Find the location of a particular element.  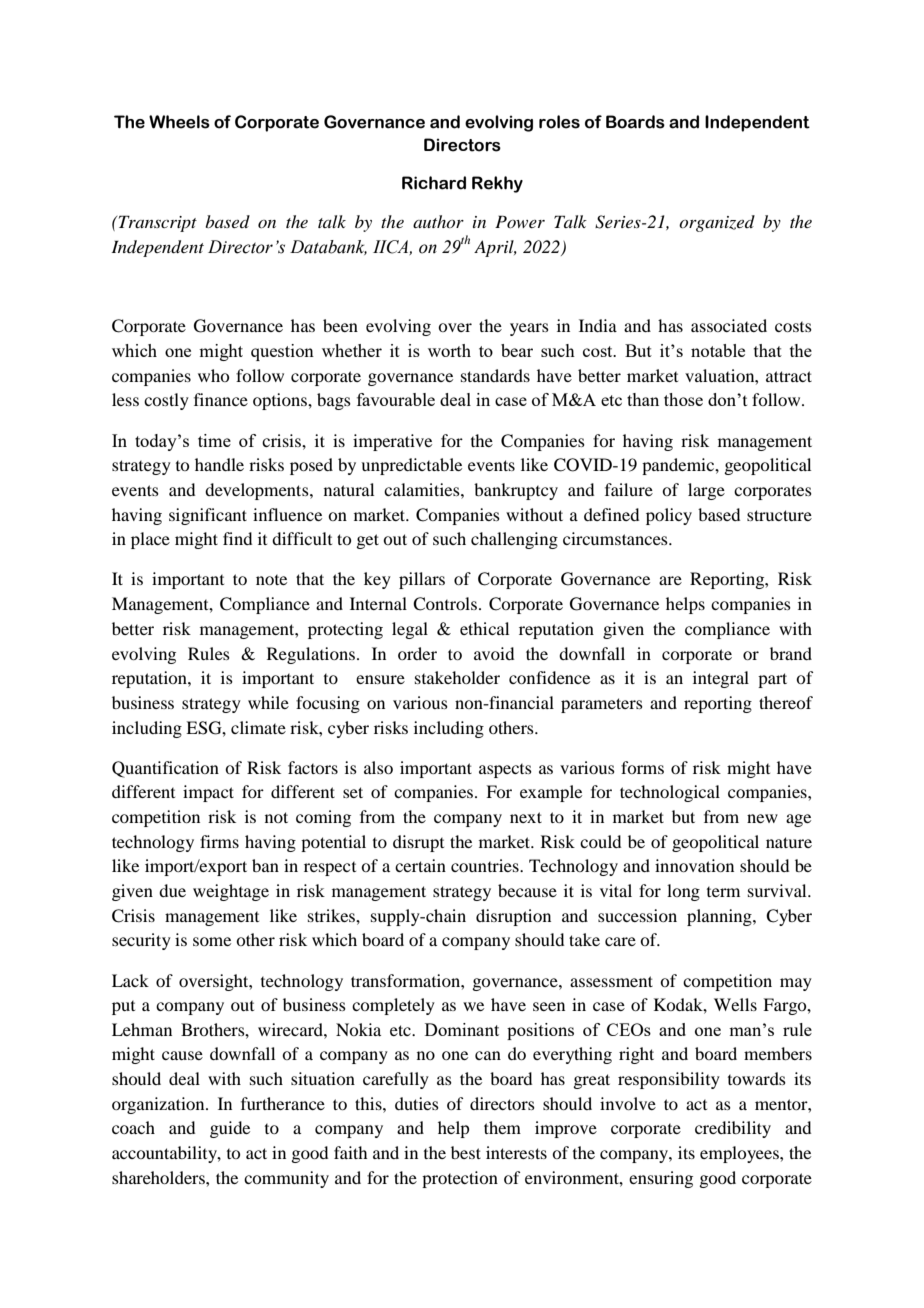

guide is located at coordinates (230, 1129).
